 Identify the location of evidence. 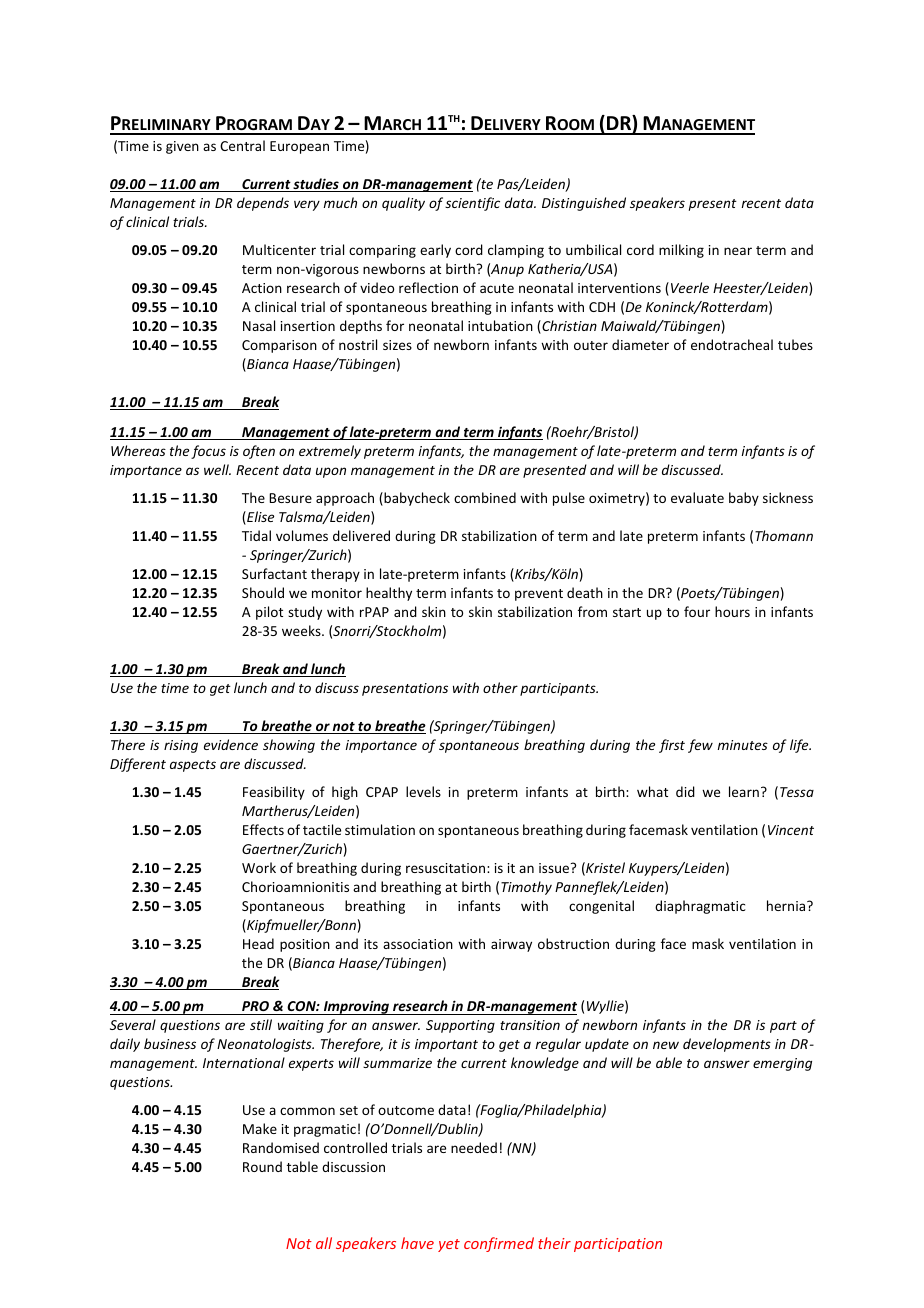
(231, 744).
